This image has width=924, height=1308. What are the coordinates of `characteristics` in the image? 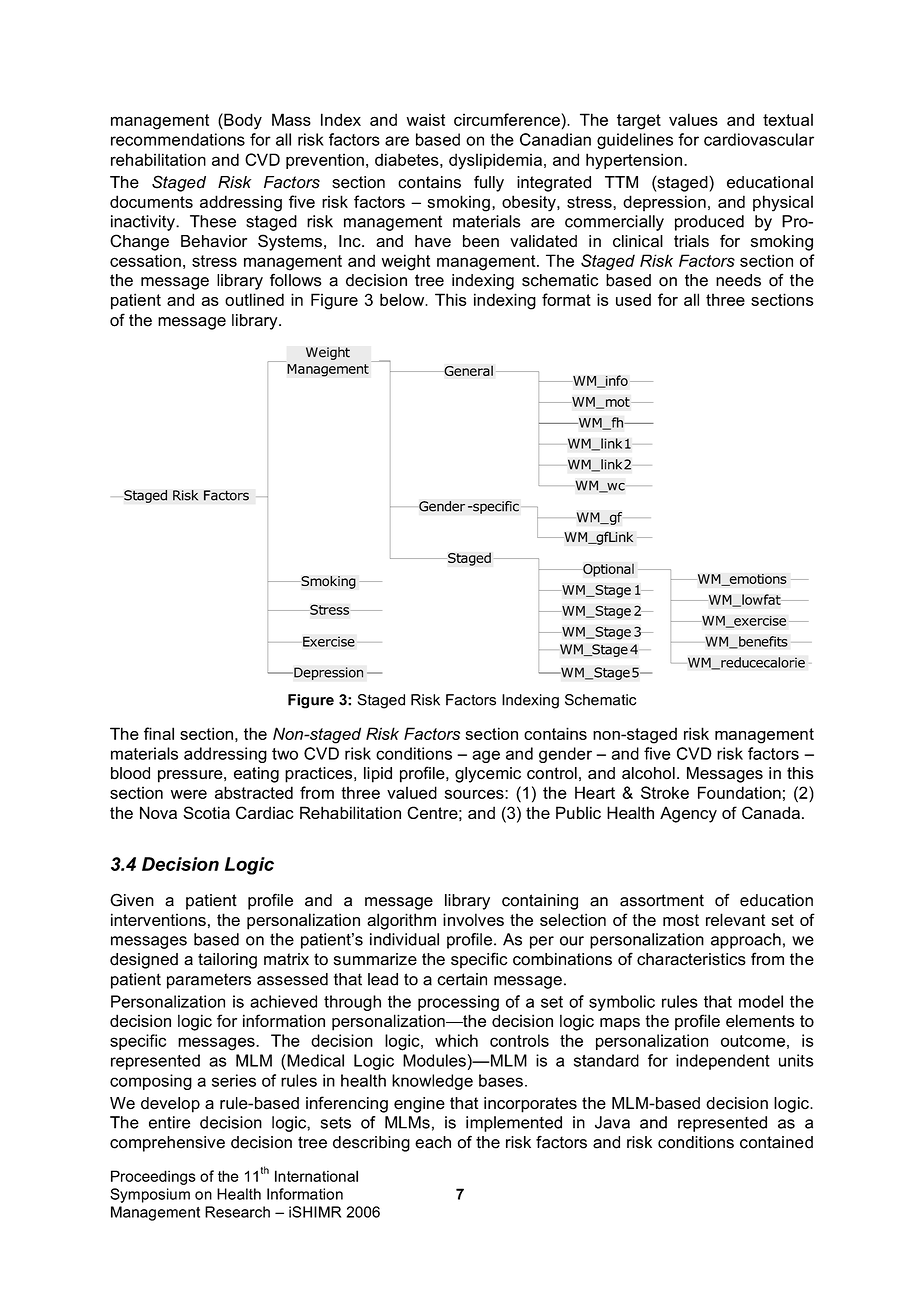 It's located at (691, 959).
